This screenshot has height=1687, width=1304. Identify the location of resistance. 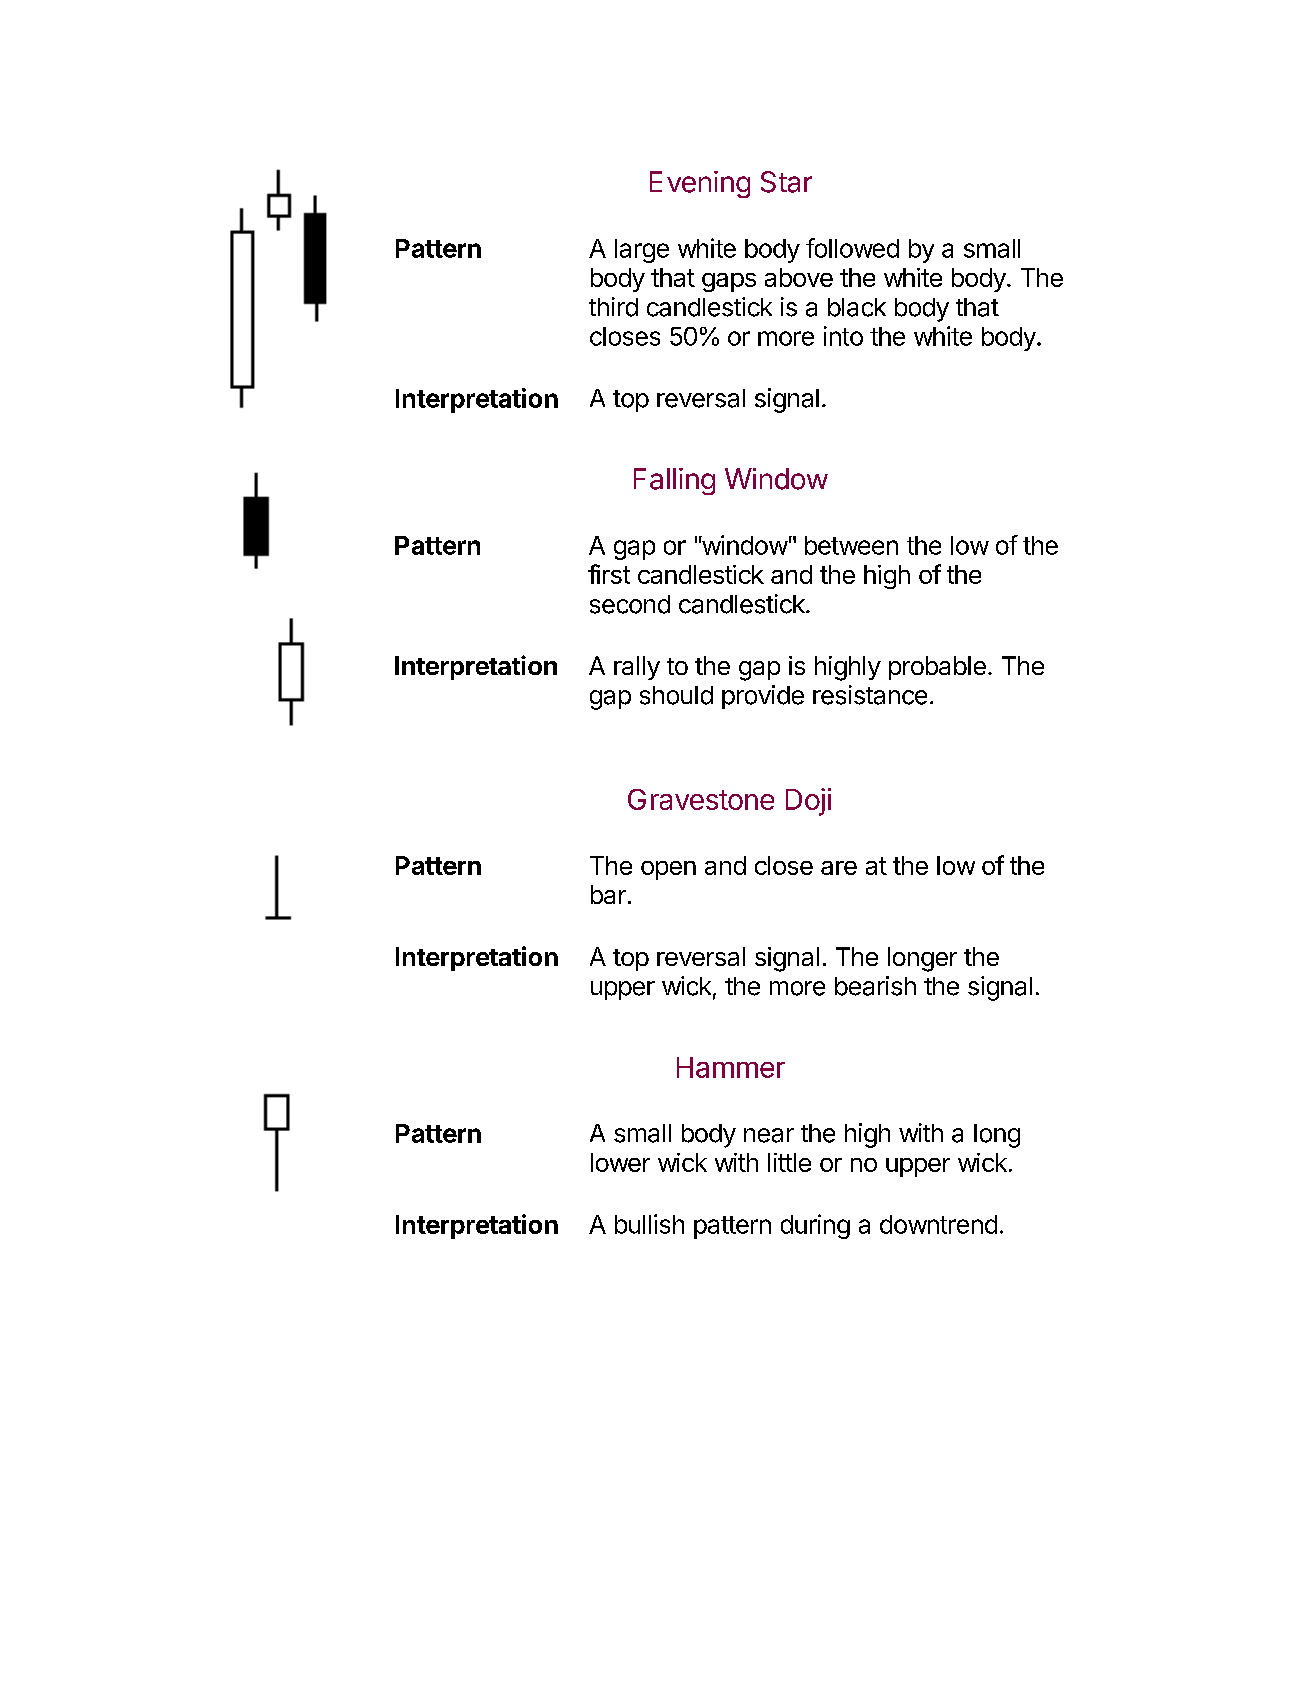
(870, 695).
